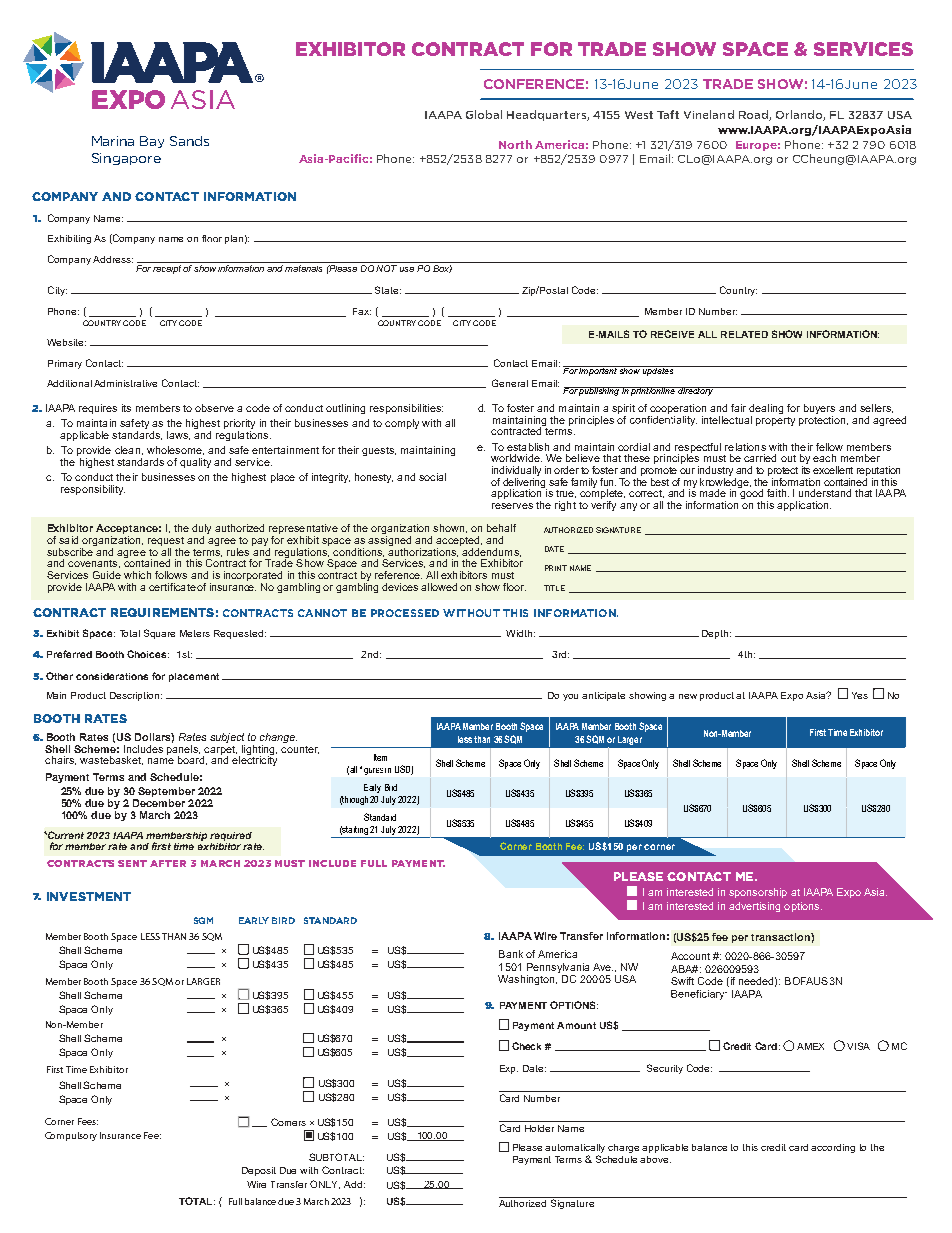 The image size is (952, 1233). What do you see at coordinates (168, 863) in the screenshot?
I see `AFTER` at bounding box center [168, 863].
